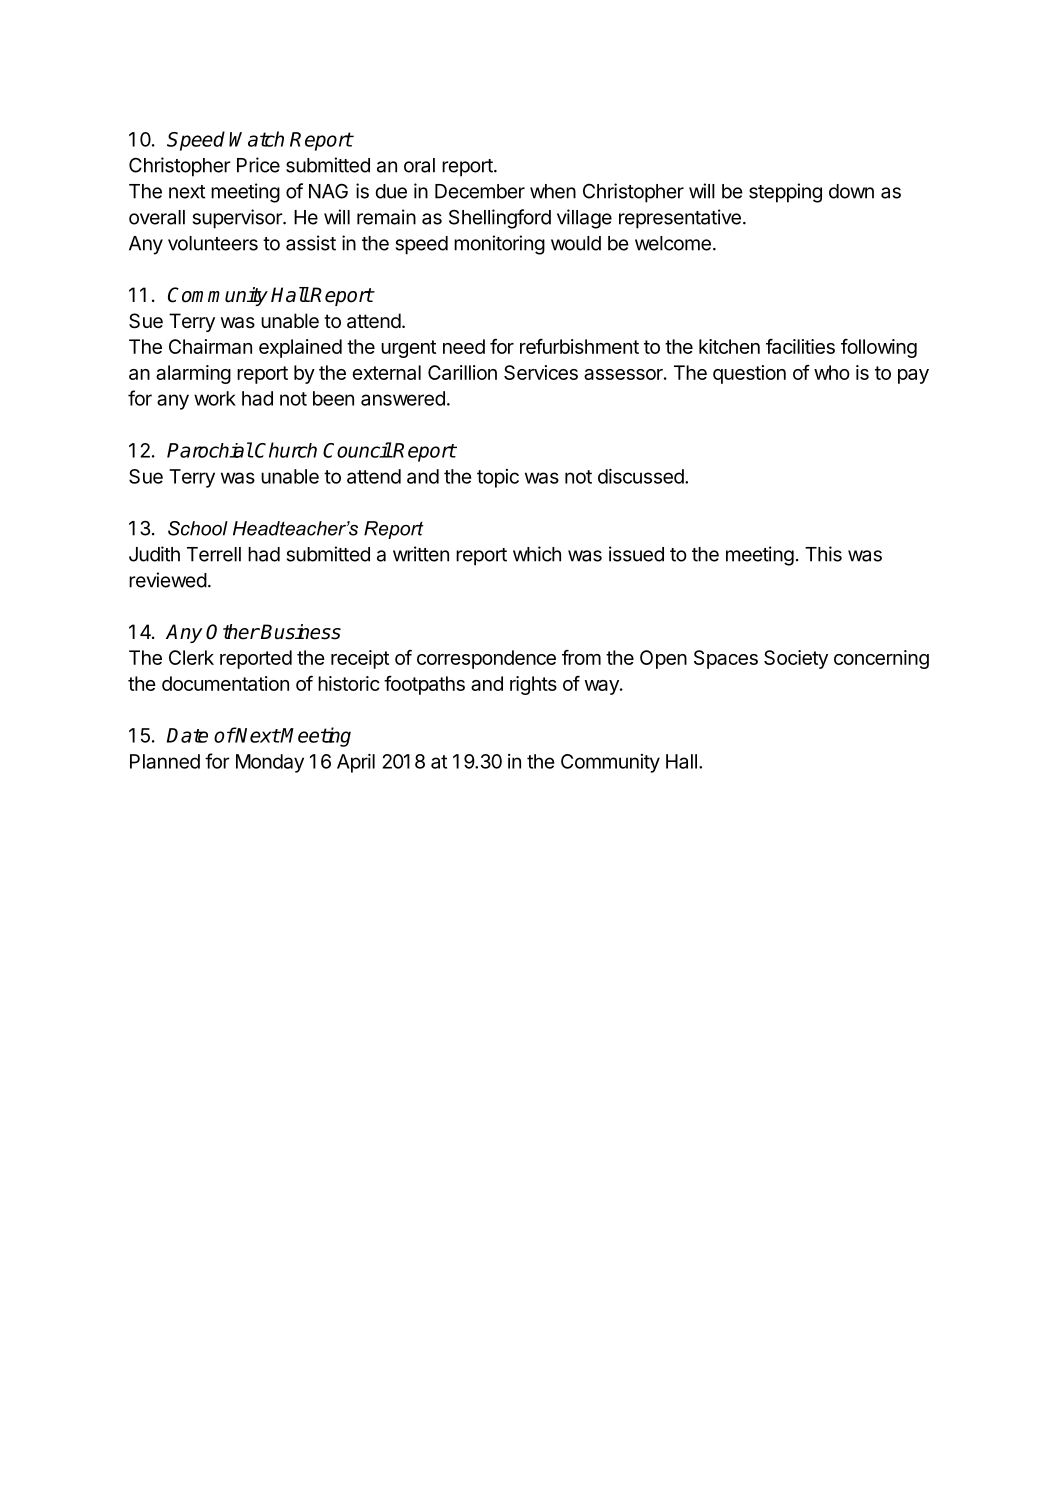  I want to click on rights, so click(533, 685).
